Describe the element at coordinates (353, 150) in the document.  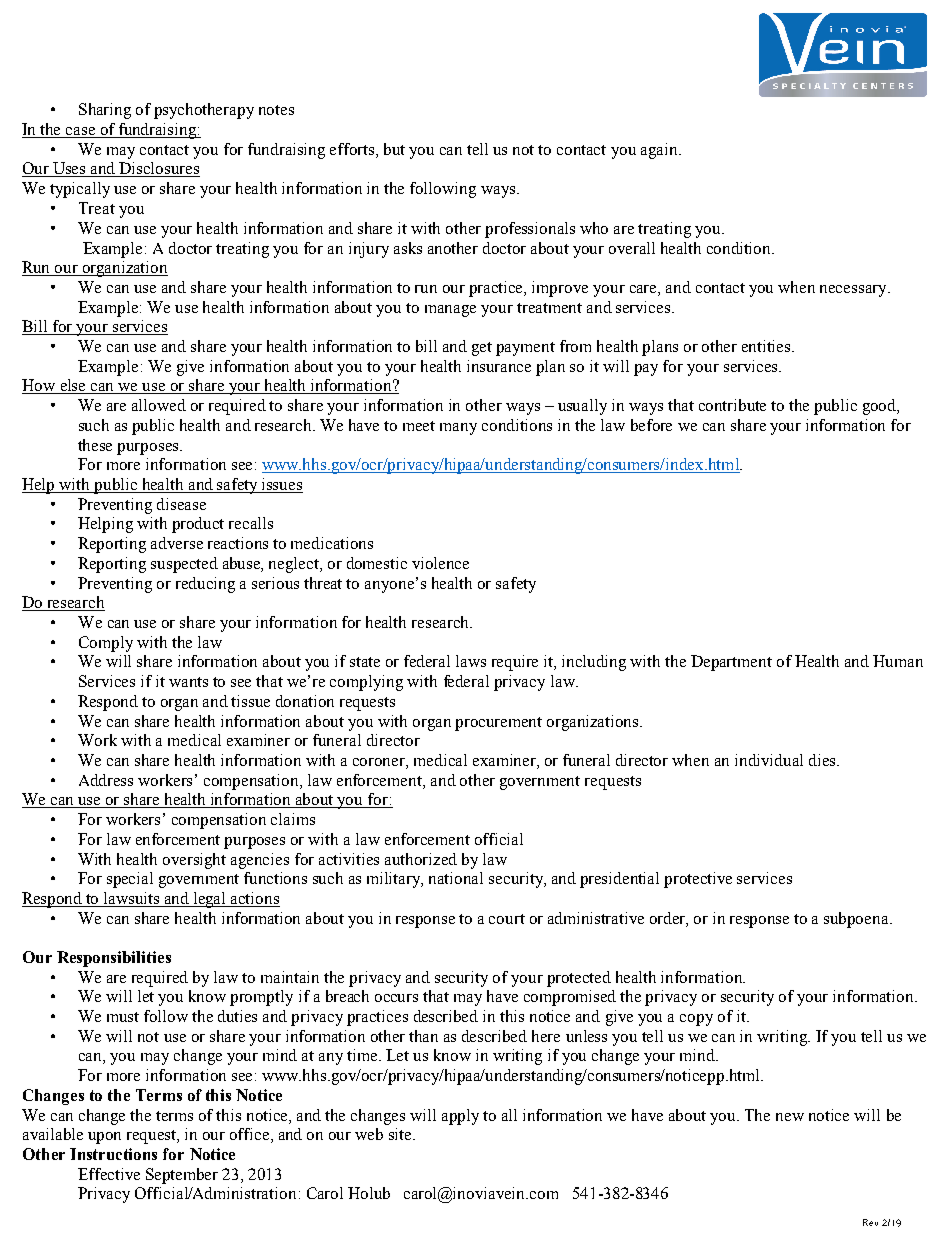
I see `efforts` at that location.
